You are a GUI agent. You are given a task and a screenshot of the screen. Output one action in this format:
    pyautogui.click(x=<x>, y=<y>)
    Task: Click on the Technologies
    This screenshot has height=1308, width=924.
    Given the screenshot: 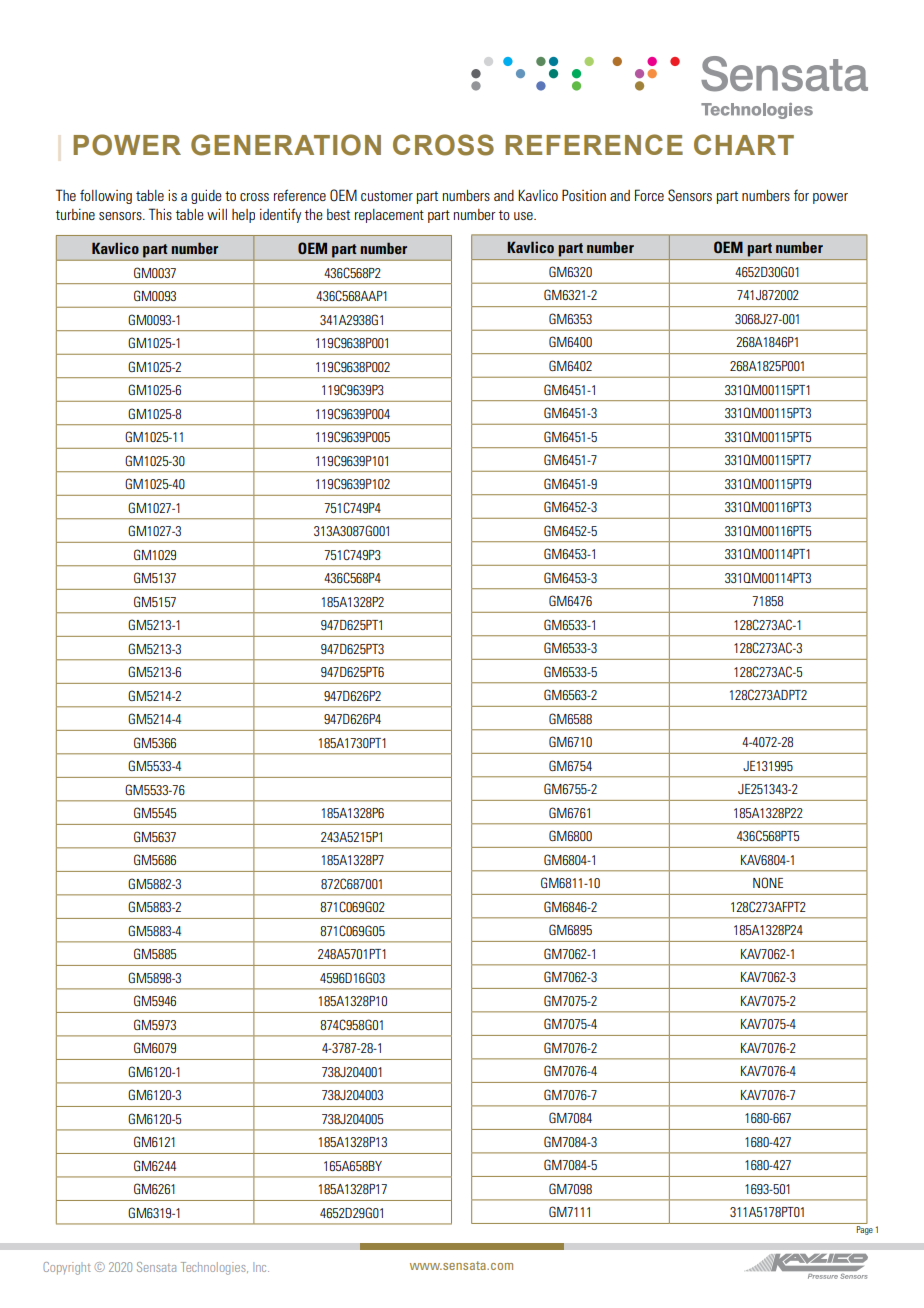 What is the action you would take?
    pyautogui.click(x=214, y=1268)
